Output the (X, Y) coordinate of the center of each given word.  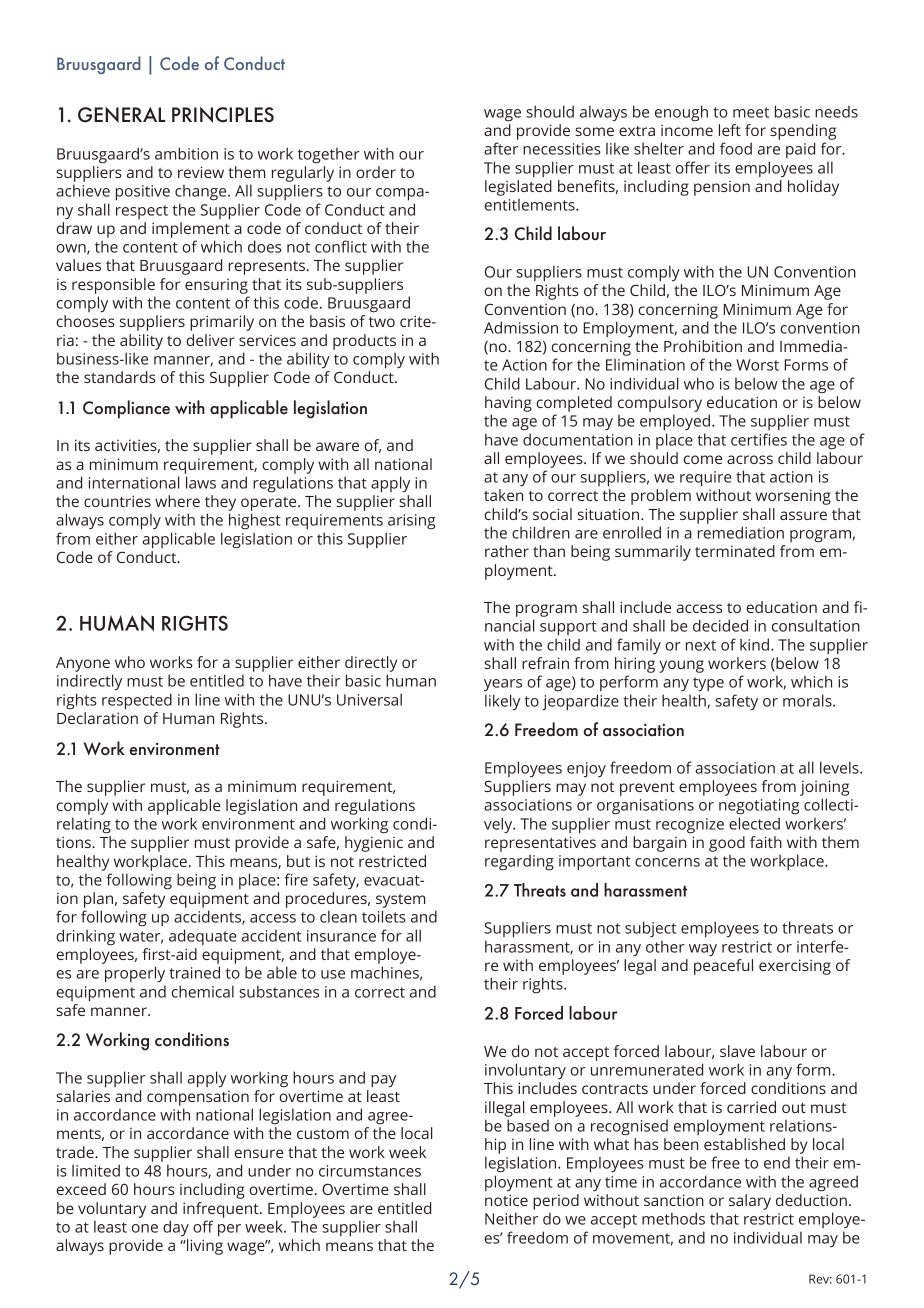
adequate (203, 937)
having (508, 404)
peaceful (723, 967)
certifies (759, 439)
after (501, 148)
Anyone (83, 664)
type (708, 684)
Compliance (126, 409)
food (736, 148)
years (503, 685)
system (400, 901)
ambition (186, 153)
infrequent (222, 1210)
